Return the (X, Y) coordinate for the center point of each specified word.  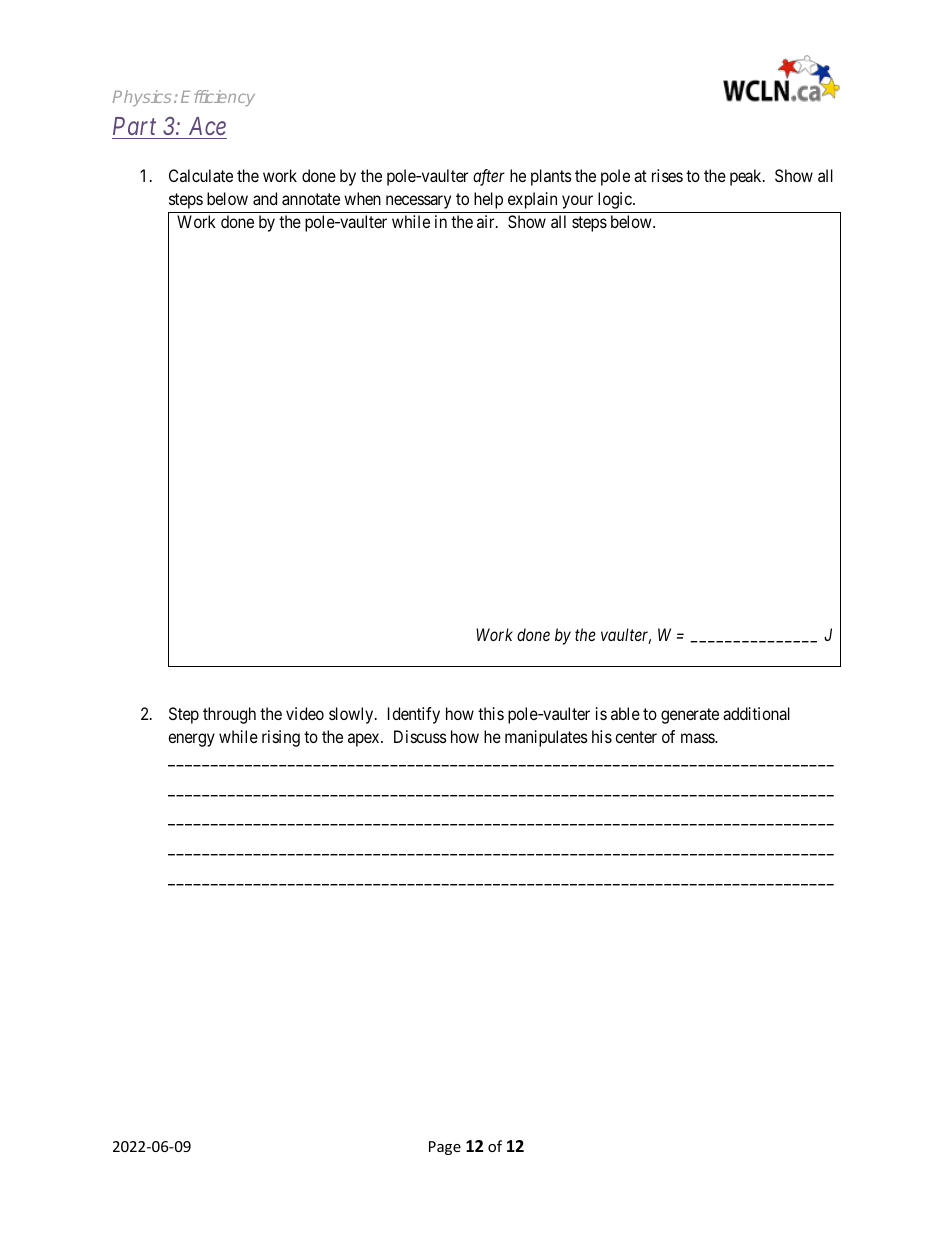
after (489, 177)
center (636, 737)
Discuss (420, 736)
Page (445, 1148)
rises (667, 175)
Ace (207, 126)
